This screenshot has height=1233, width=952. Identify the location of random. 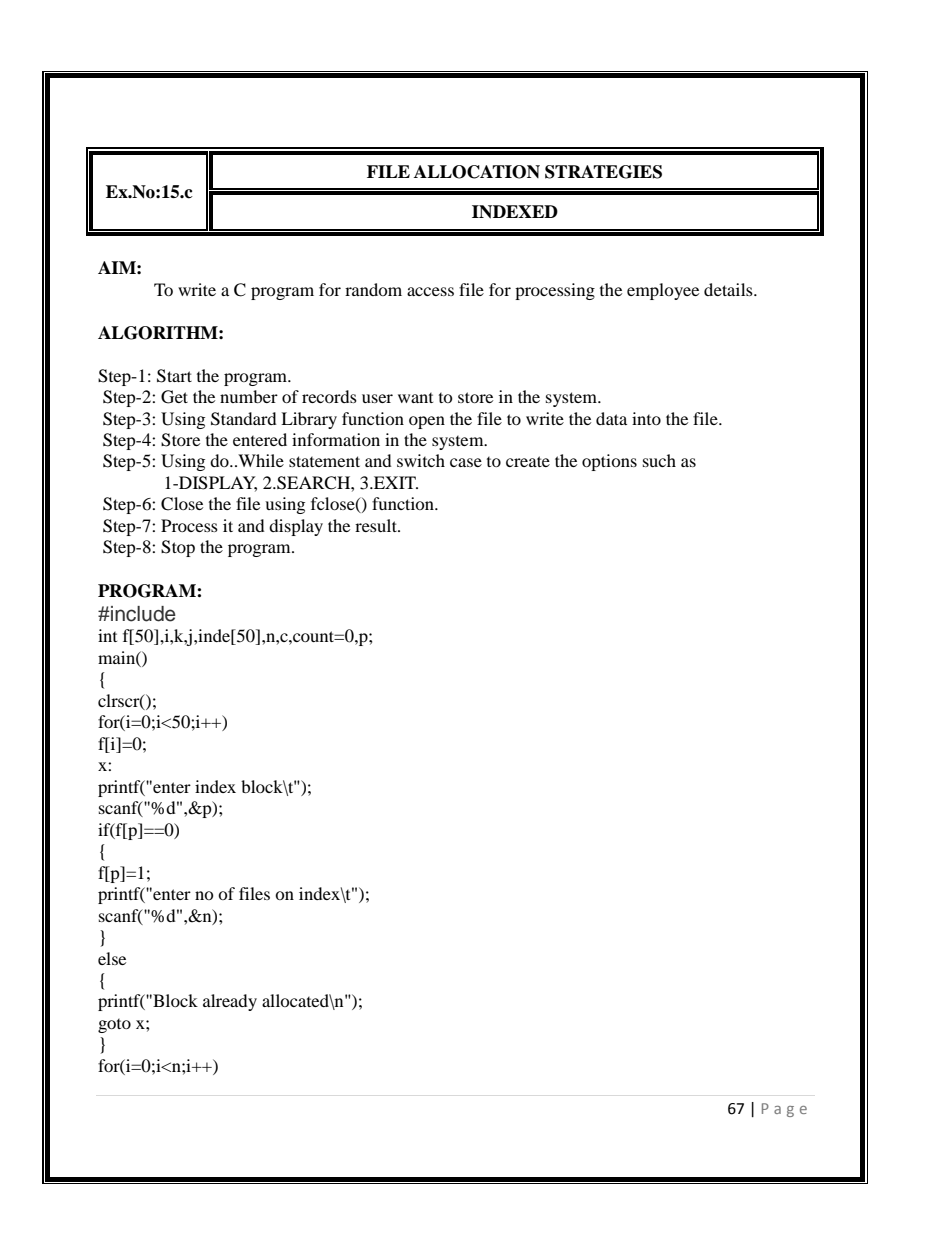
(373, 289).
